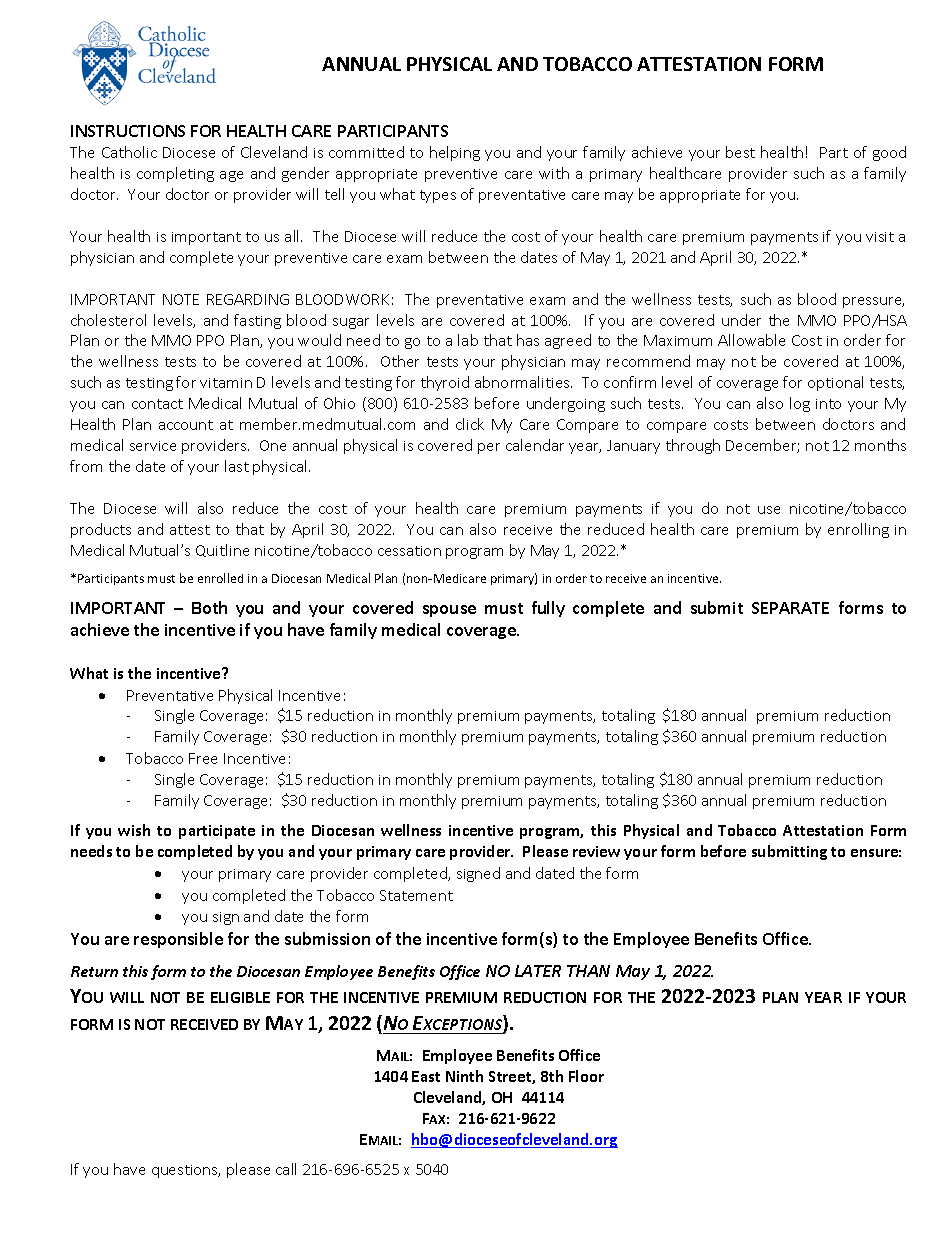 The image size is (952, 1233). What do you see at coordinates (286, 1169) in the screenshot?
I see `call` at bounding box center [286, 1169].
